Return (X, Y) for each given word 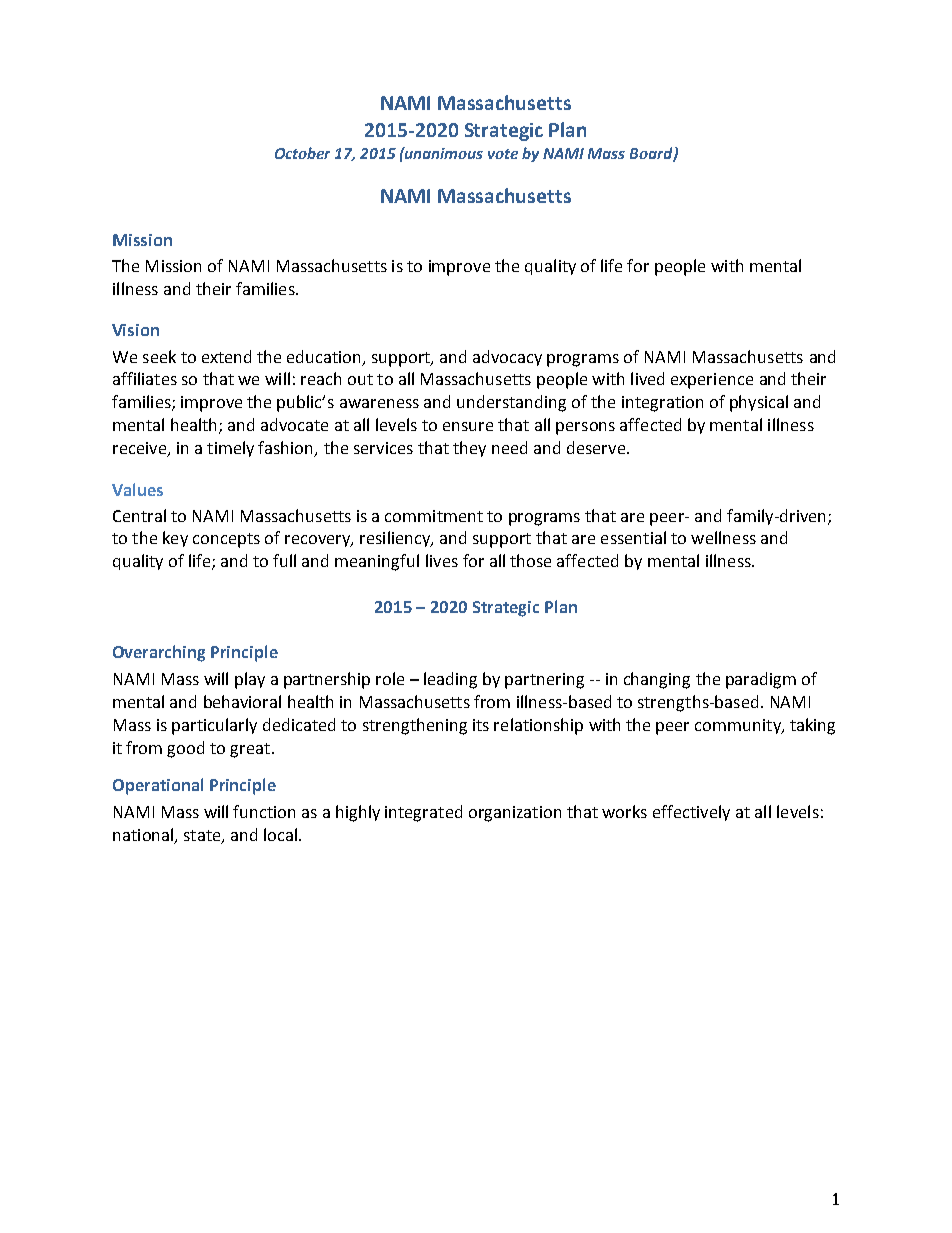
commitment (434, 516)
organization (515, 814)
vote (503, 154)
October (302, 153)
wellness (723, 537)
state (203, 837)
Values (137, 489)
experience (712, 381)
